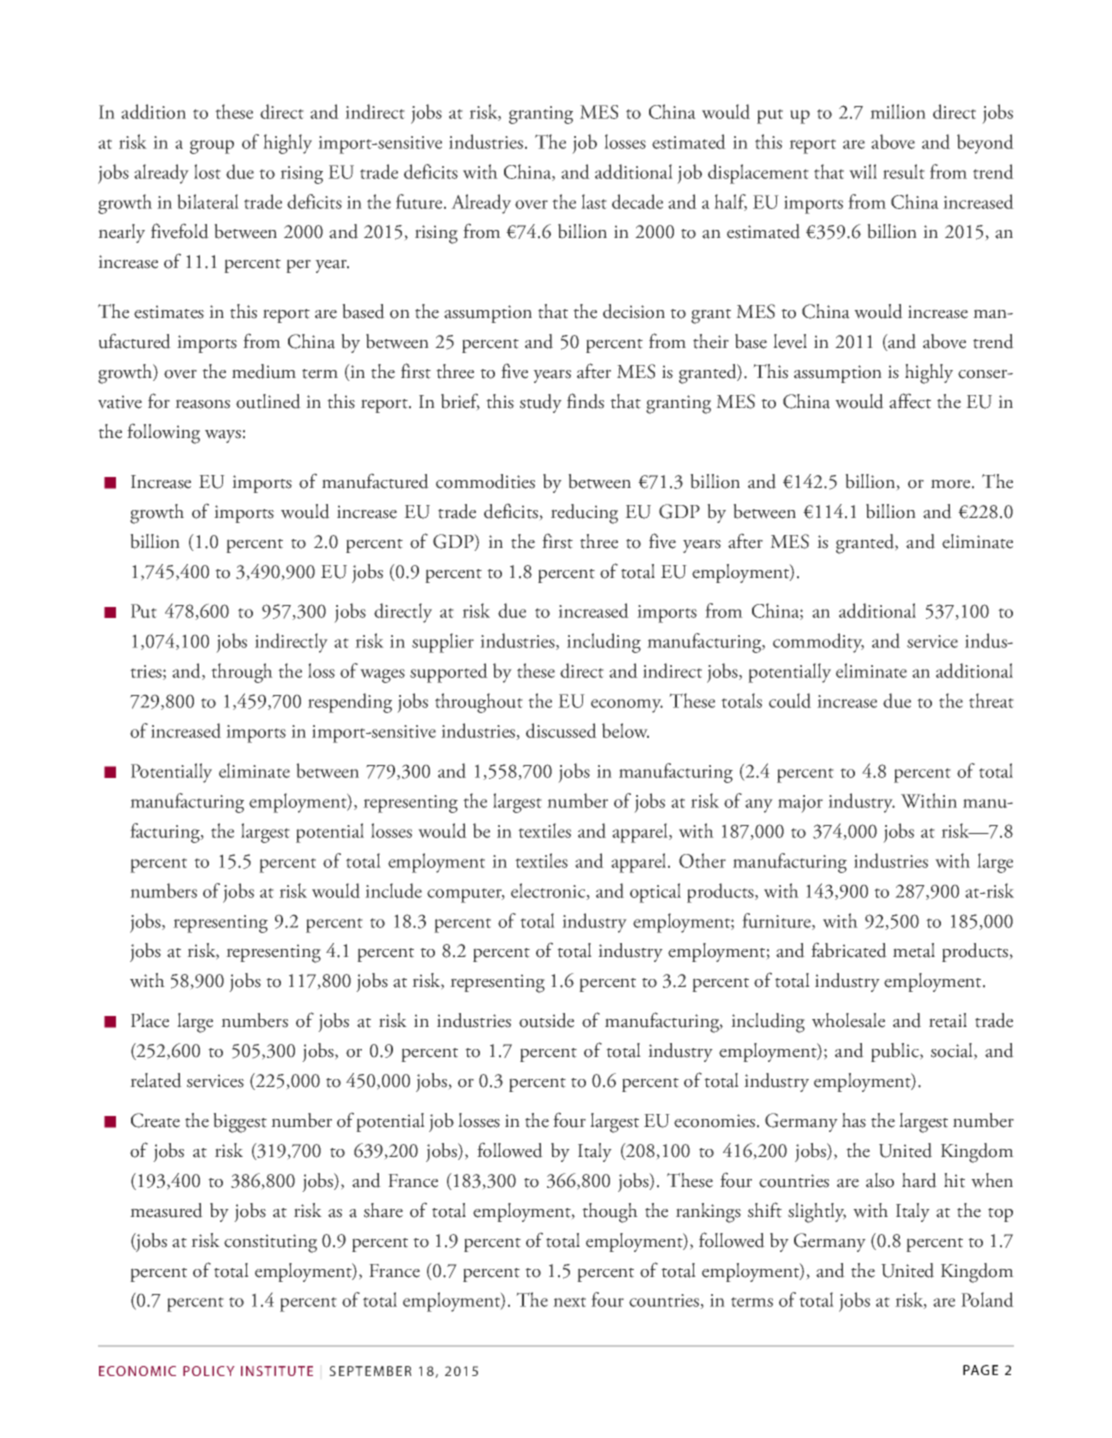  I want to click on threat, so click(991, 700).
